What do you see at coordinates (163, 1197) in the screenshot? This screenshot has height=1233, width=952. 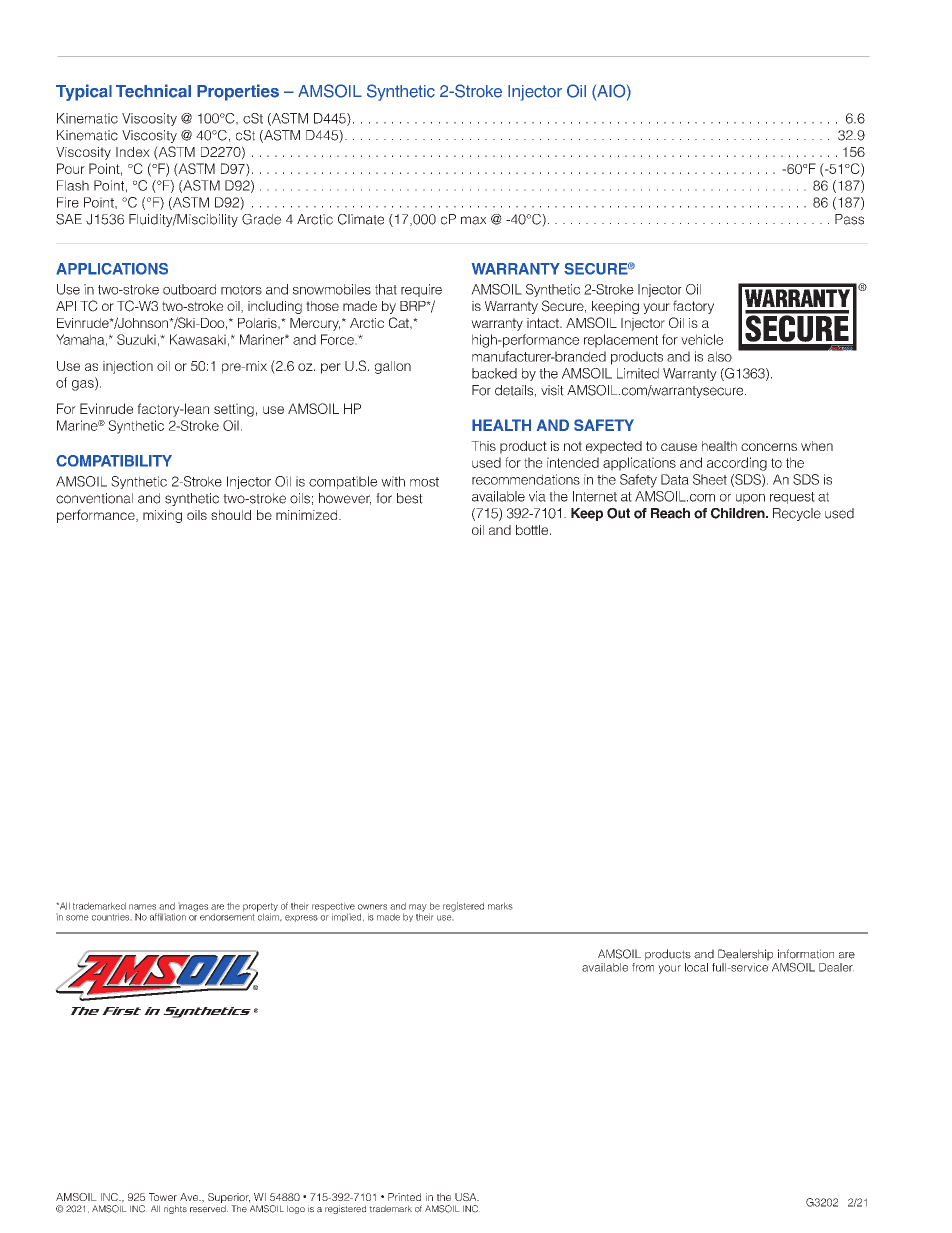 I see `Tower` at bounding box center [163, 1197].
